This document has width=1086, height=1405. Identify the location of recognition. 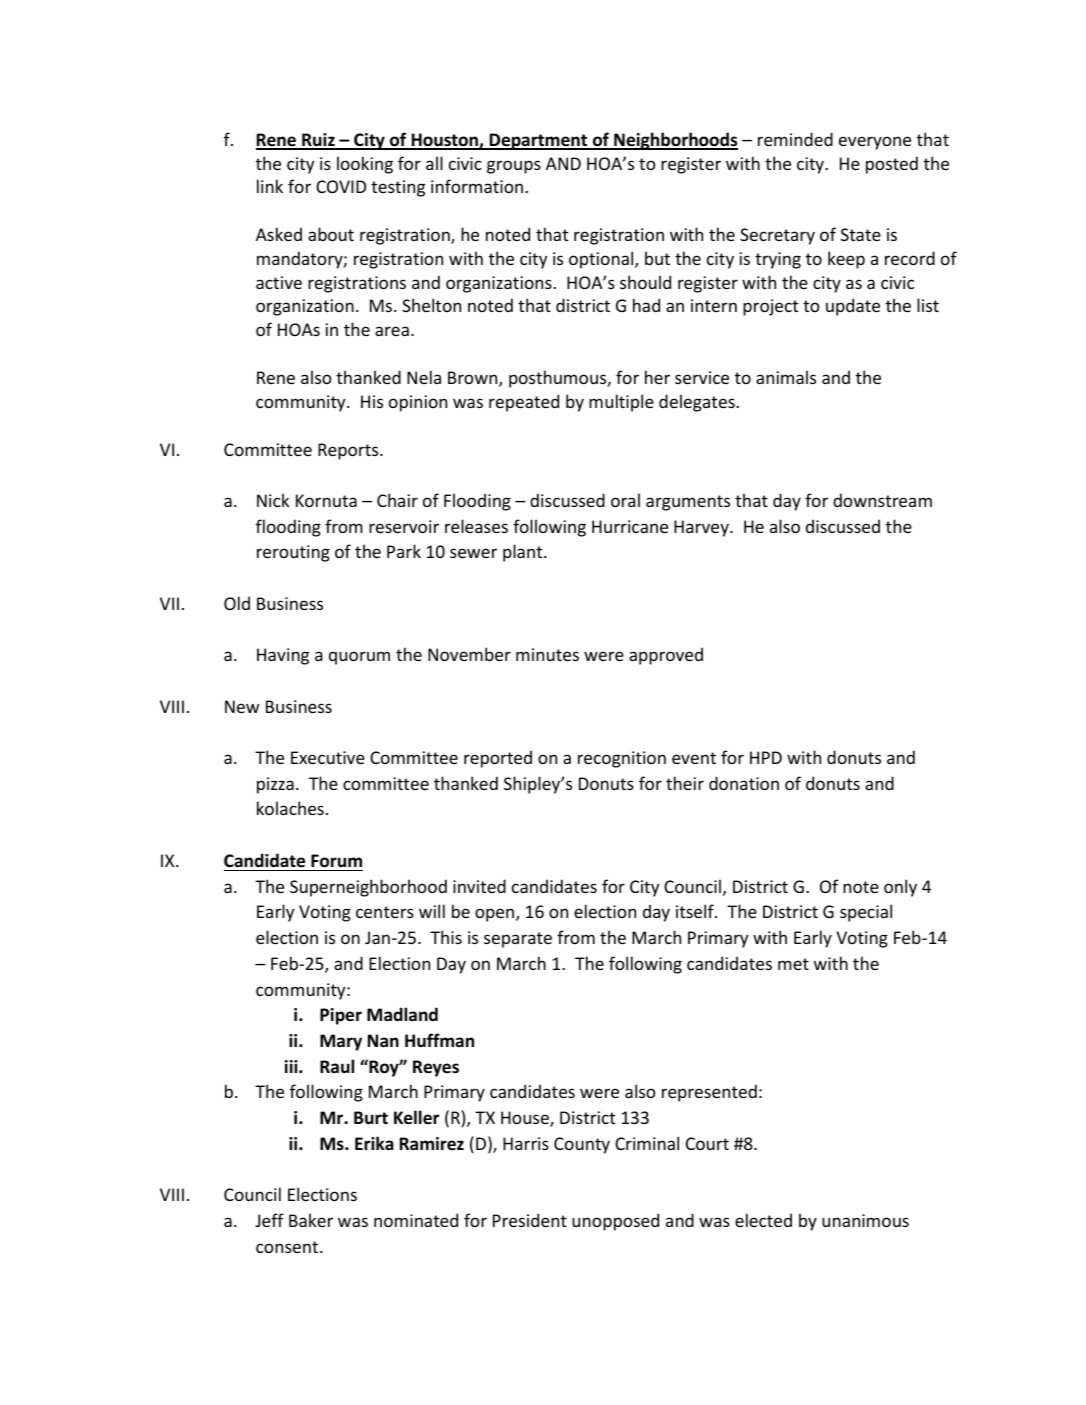
(622, 759).
